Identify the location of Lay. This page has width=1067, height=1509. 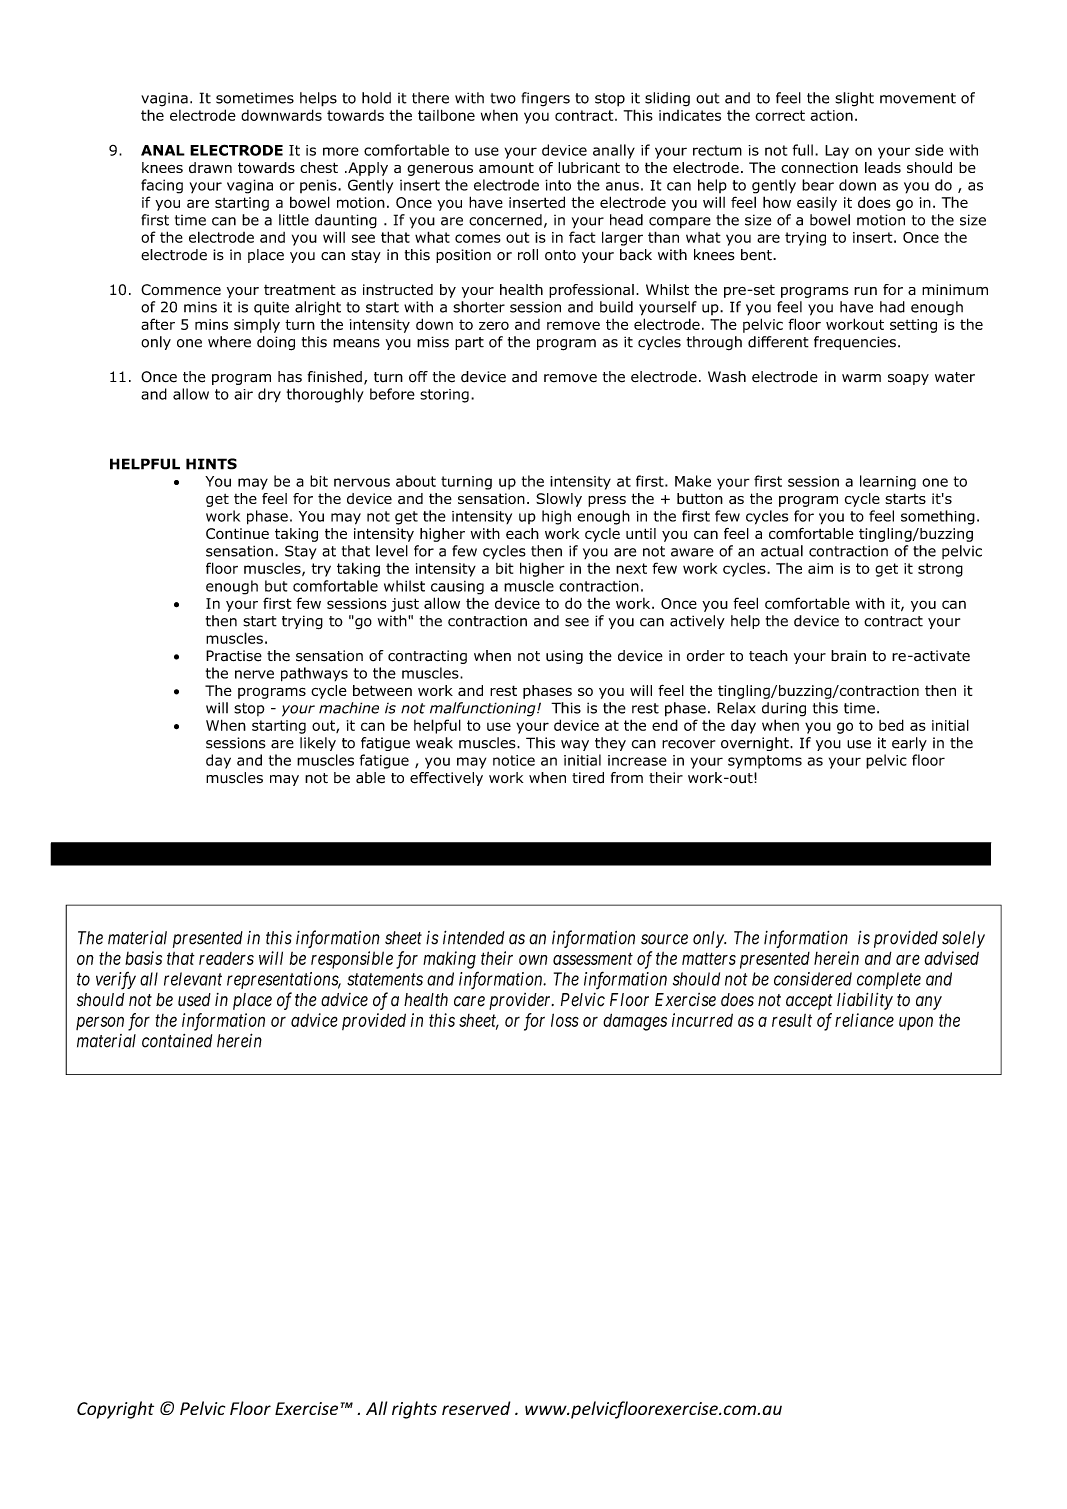
(837, 152).
